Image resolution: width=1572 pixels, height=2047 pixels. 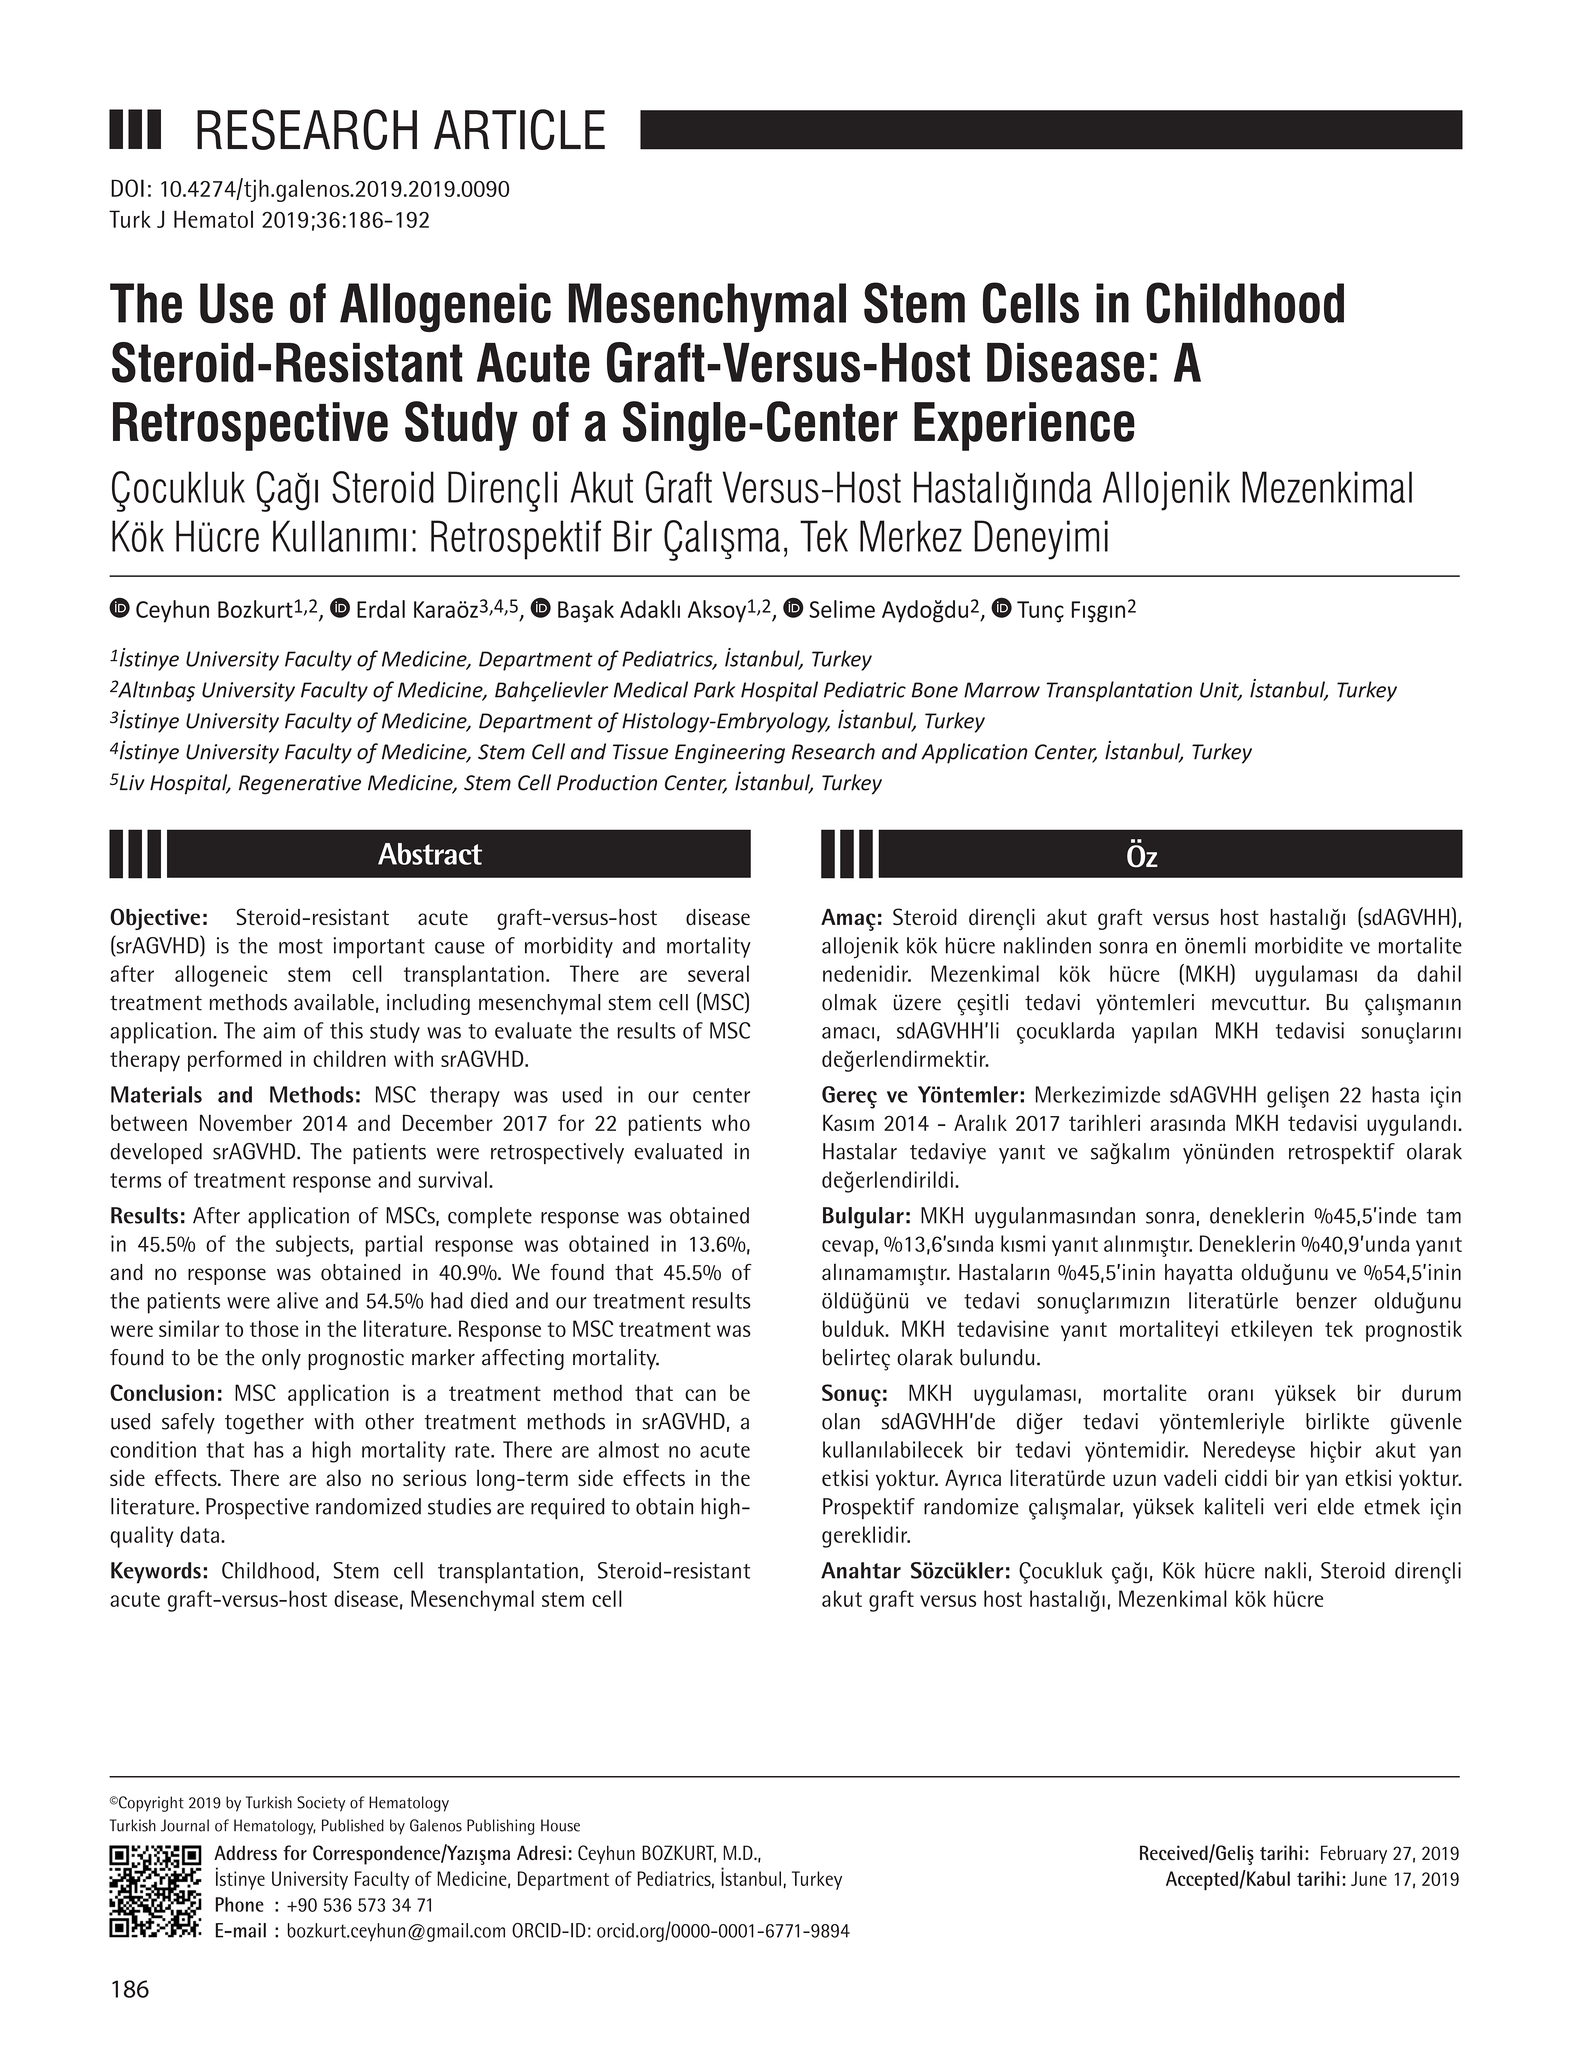 What do you see at coordinates (718, 973) in the screenshot?
I see `several` at bounding box center [718, 973].
